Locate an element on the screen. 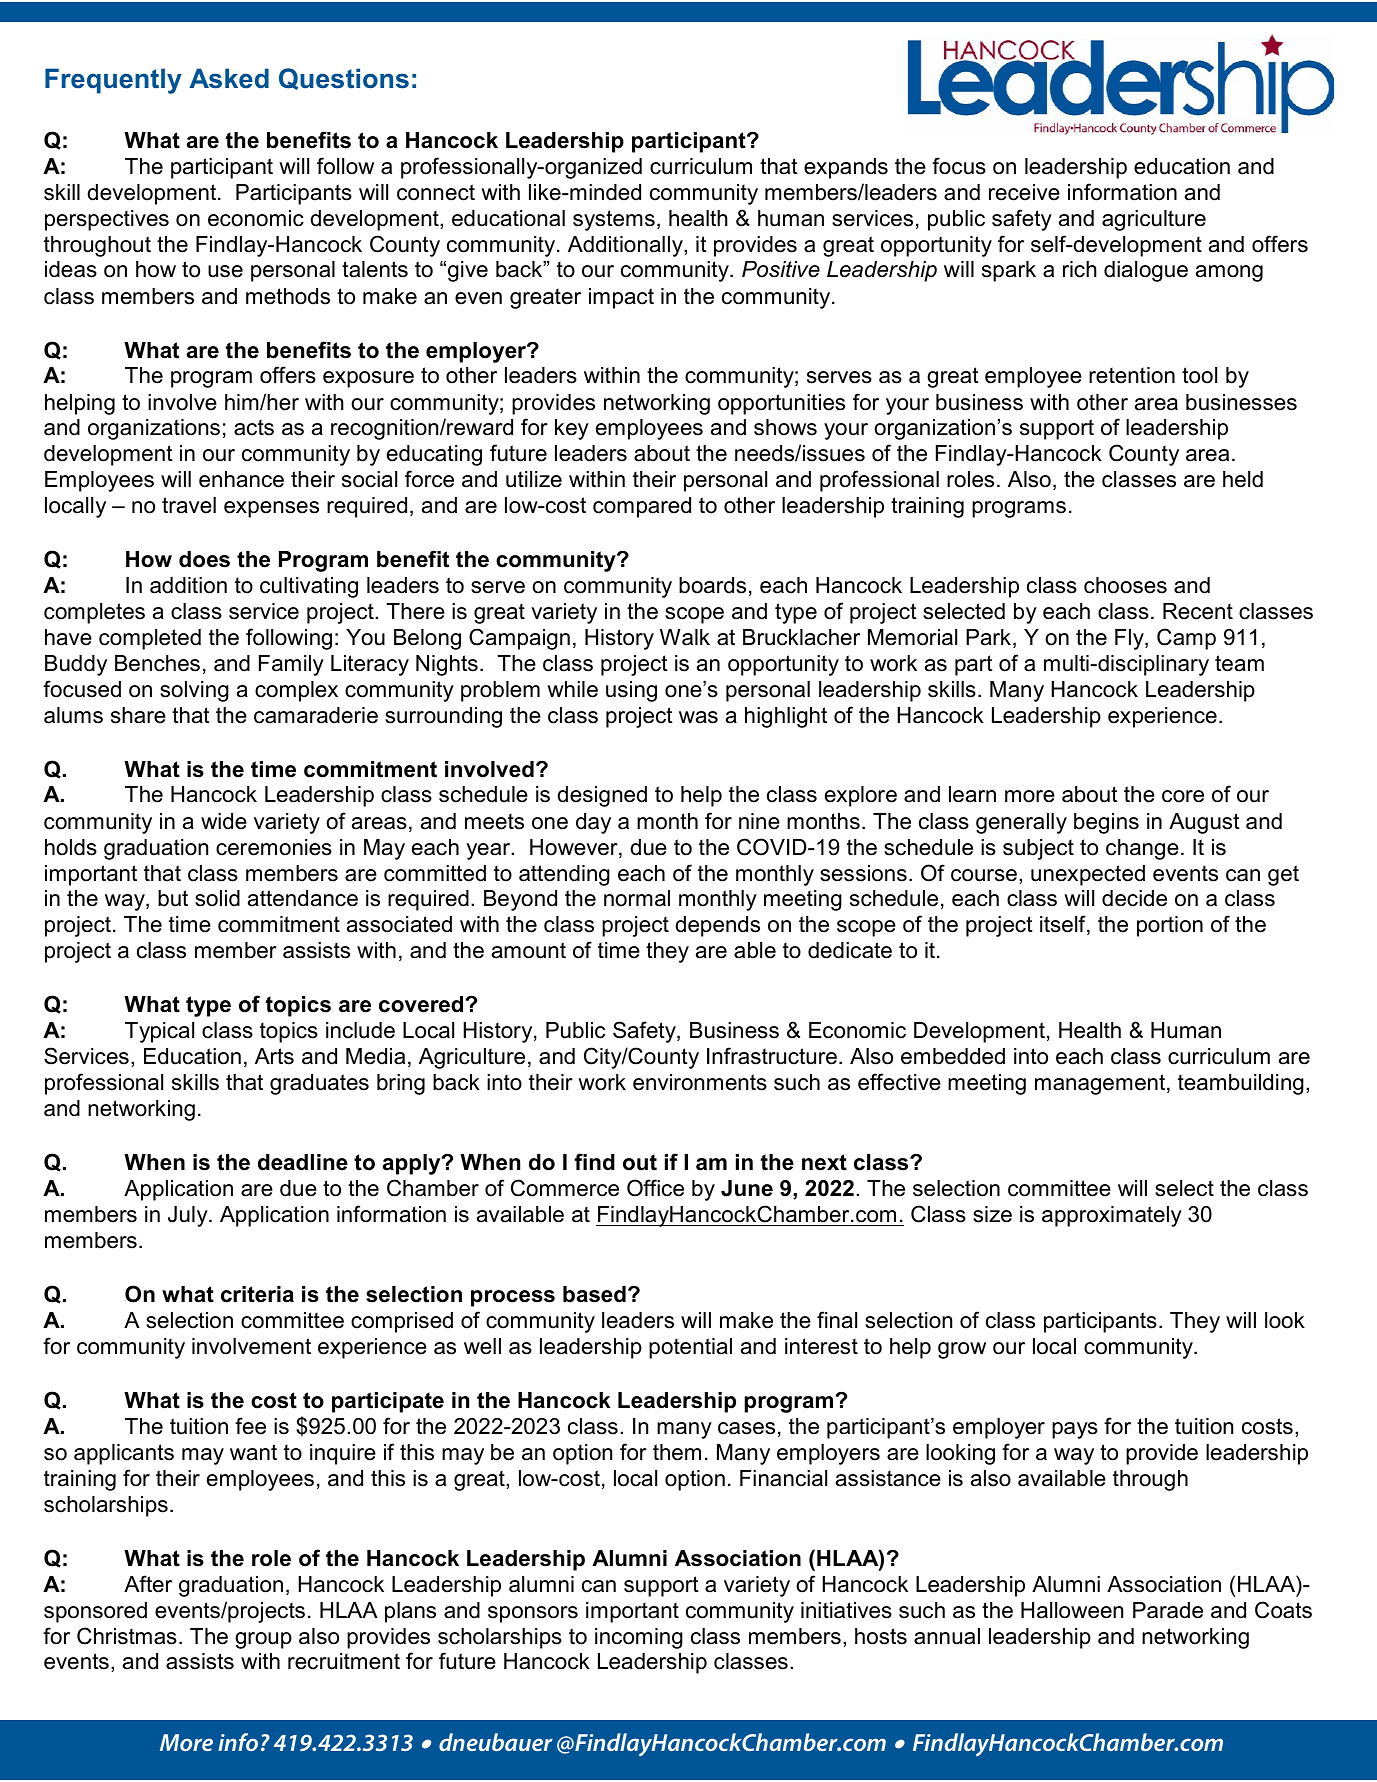 The height and width of the screenshot is (1782, 1377). approximately is located at coordinates (1112, 1216).
